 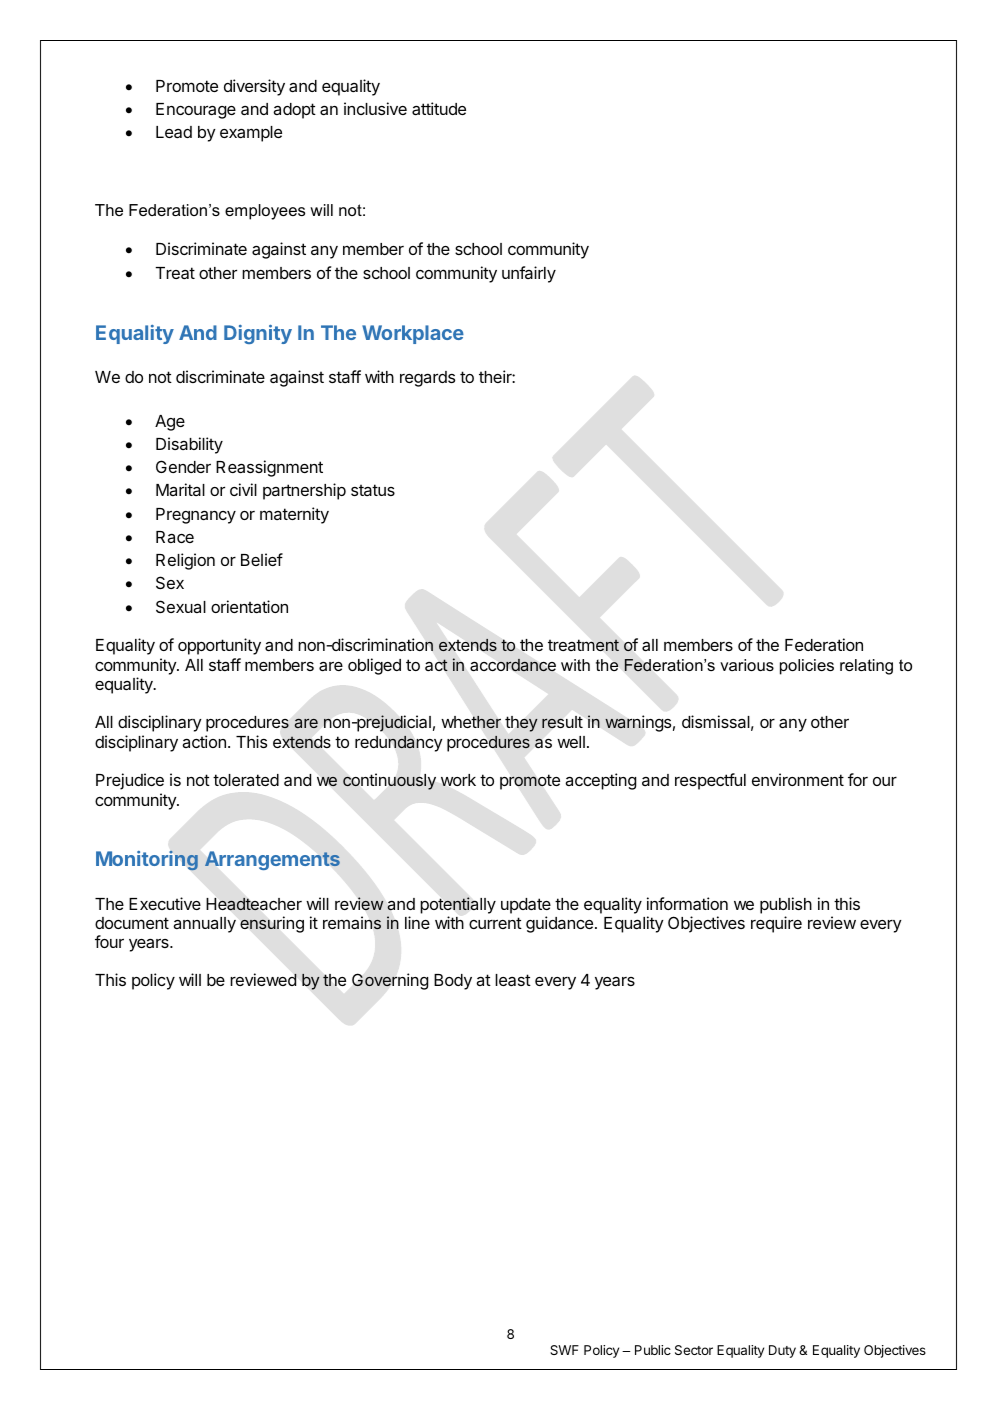 What do you see at coordinates (513, 665) in the page?
I see `accordance` at bounding box center [513, 665].
